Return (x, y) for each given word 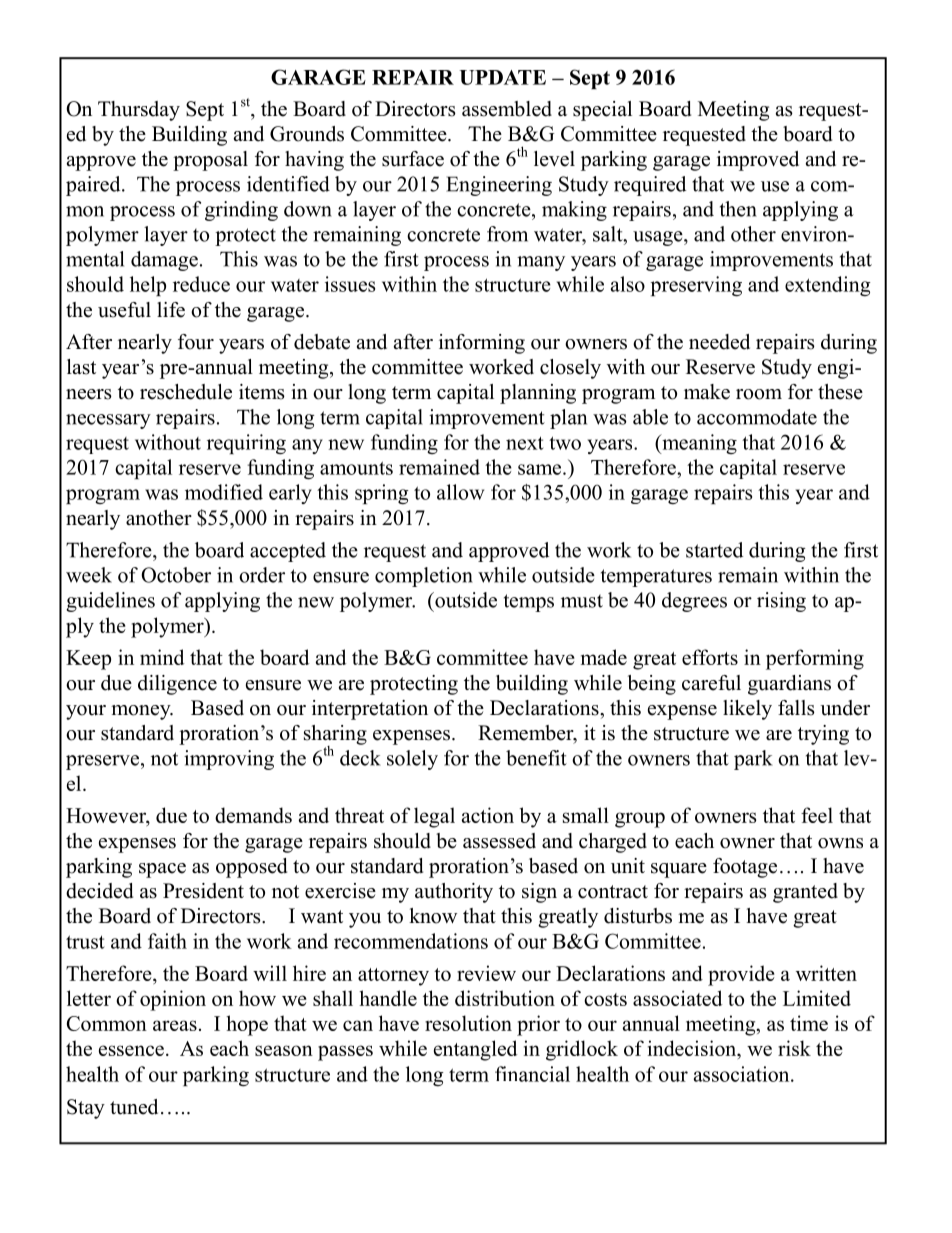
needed (719, 342)
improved (758, 161)
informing (482, 344)
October (176, 575)
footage (745, 868)
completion (424, 577)
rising (781, 602)
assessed (499, 841)
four (196, 342)
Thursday (139, 111)
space (162, 870)
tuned (134, 1107)
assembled (507, 109)
